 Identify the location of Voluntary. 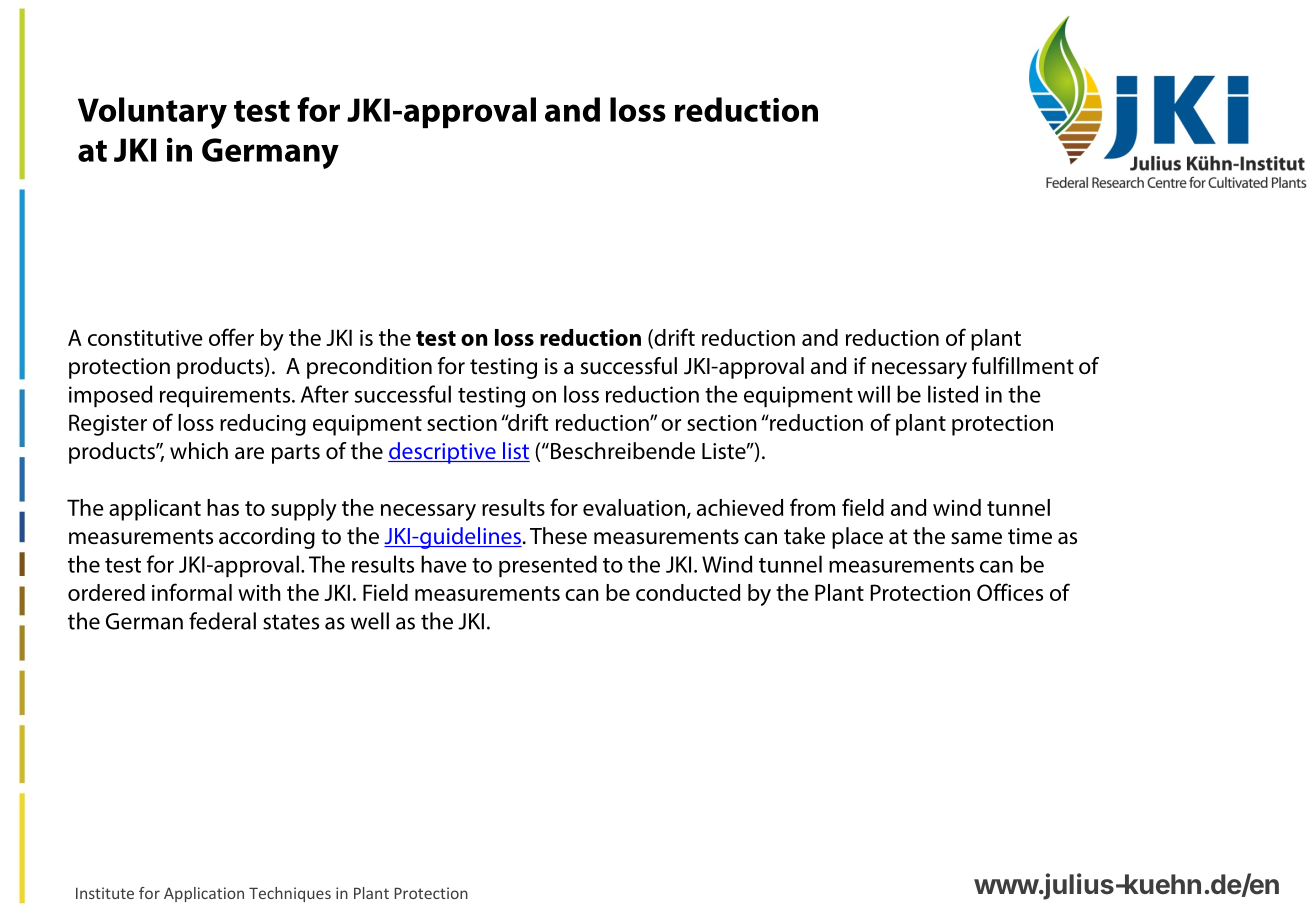
(152, 113).
